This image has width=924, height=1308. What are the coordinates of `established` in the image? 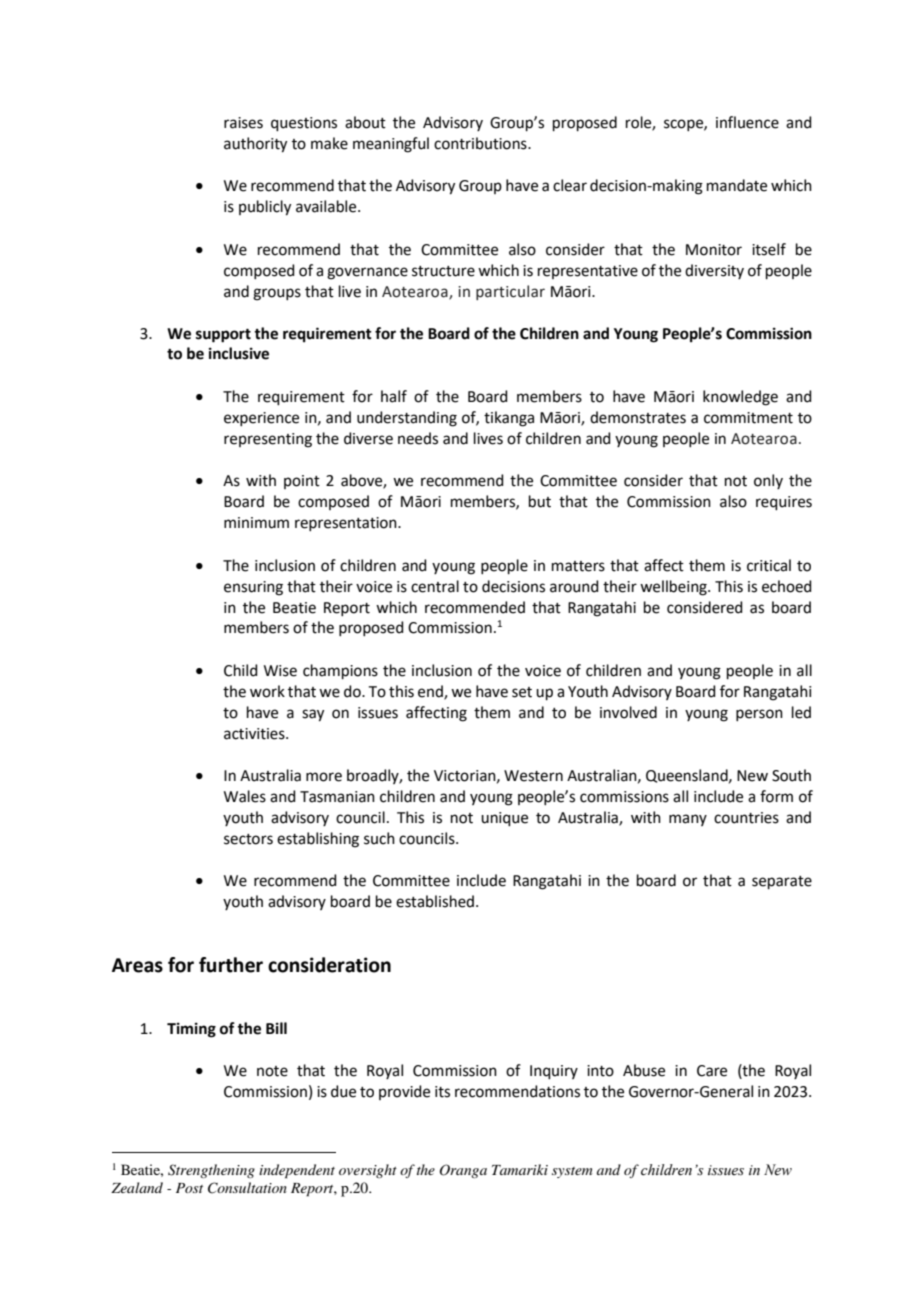 It's located at (435, 901).
